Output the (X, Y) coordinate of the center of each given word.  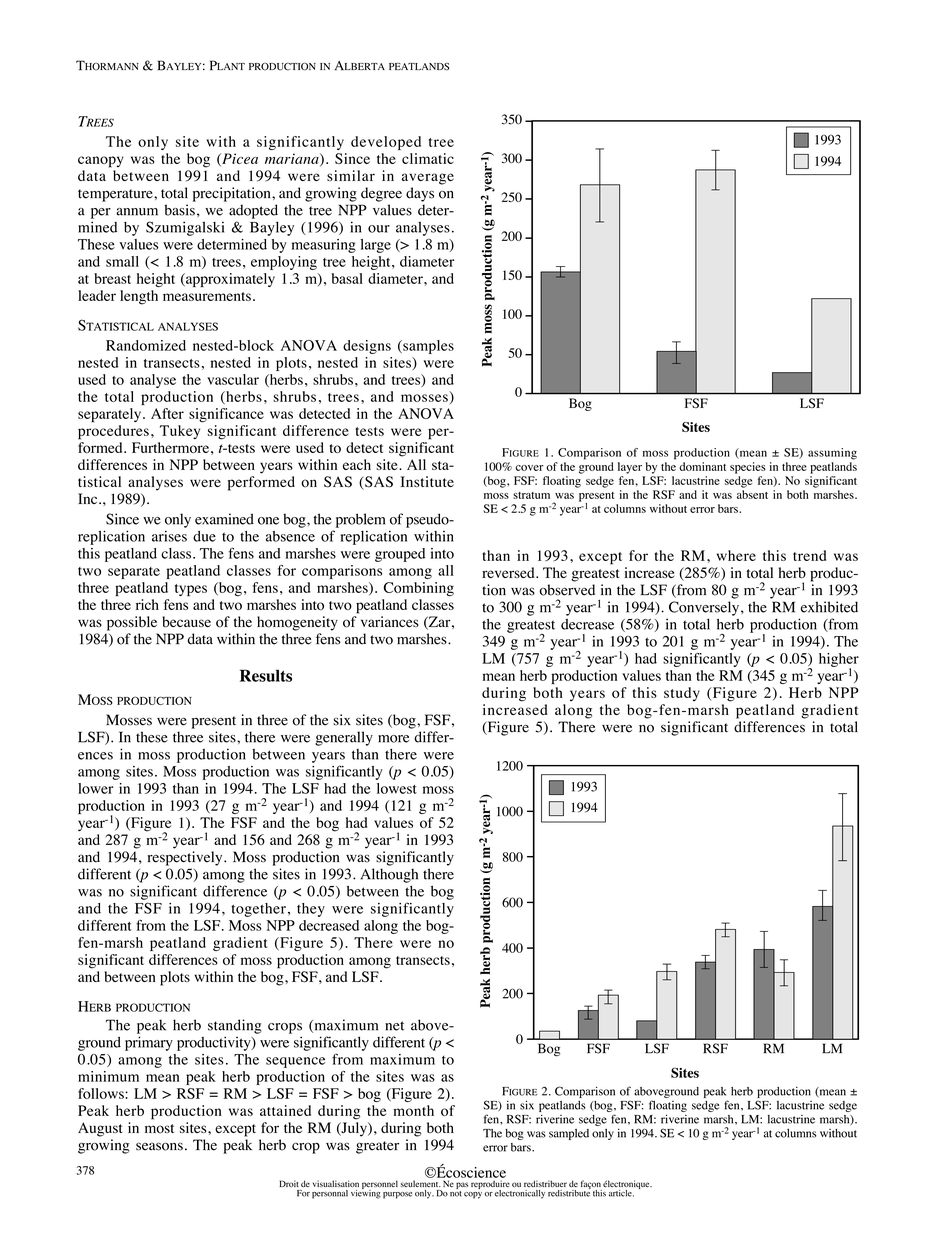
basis (180, 210)
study (682, 694)
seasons (159, 1146)
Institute (427, 481)
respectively (186, 858)
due (204, 536)
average (428, 179)
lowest (397, 788)
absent (752, 494)
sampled (569, 1134)
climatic (428, 158)
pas (462, 1185)
